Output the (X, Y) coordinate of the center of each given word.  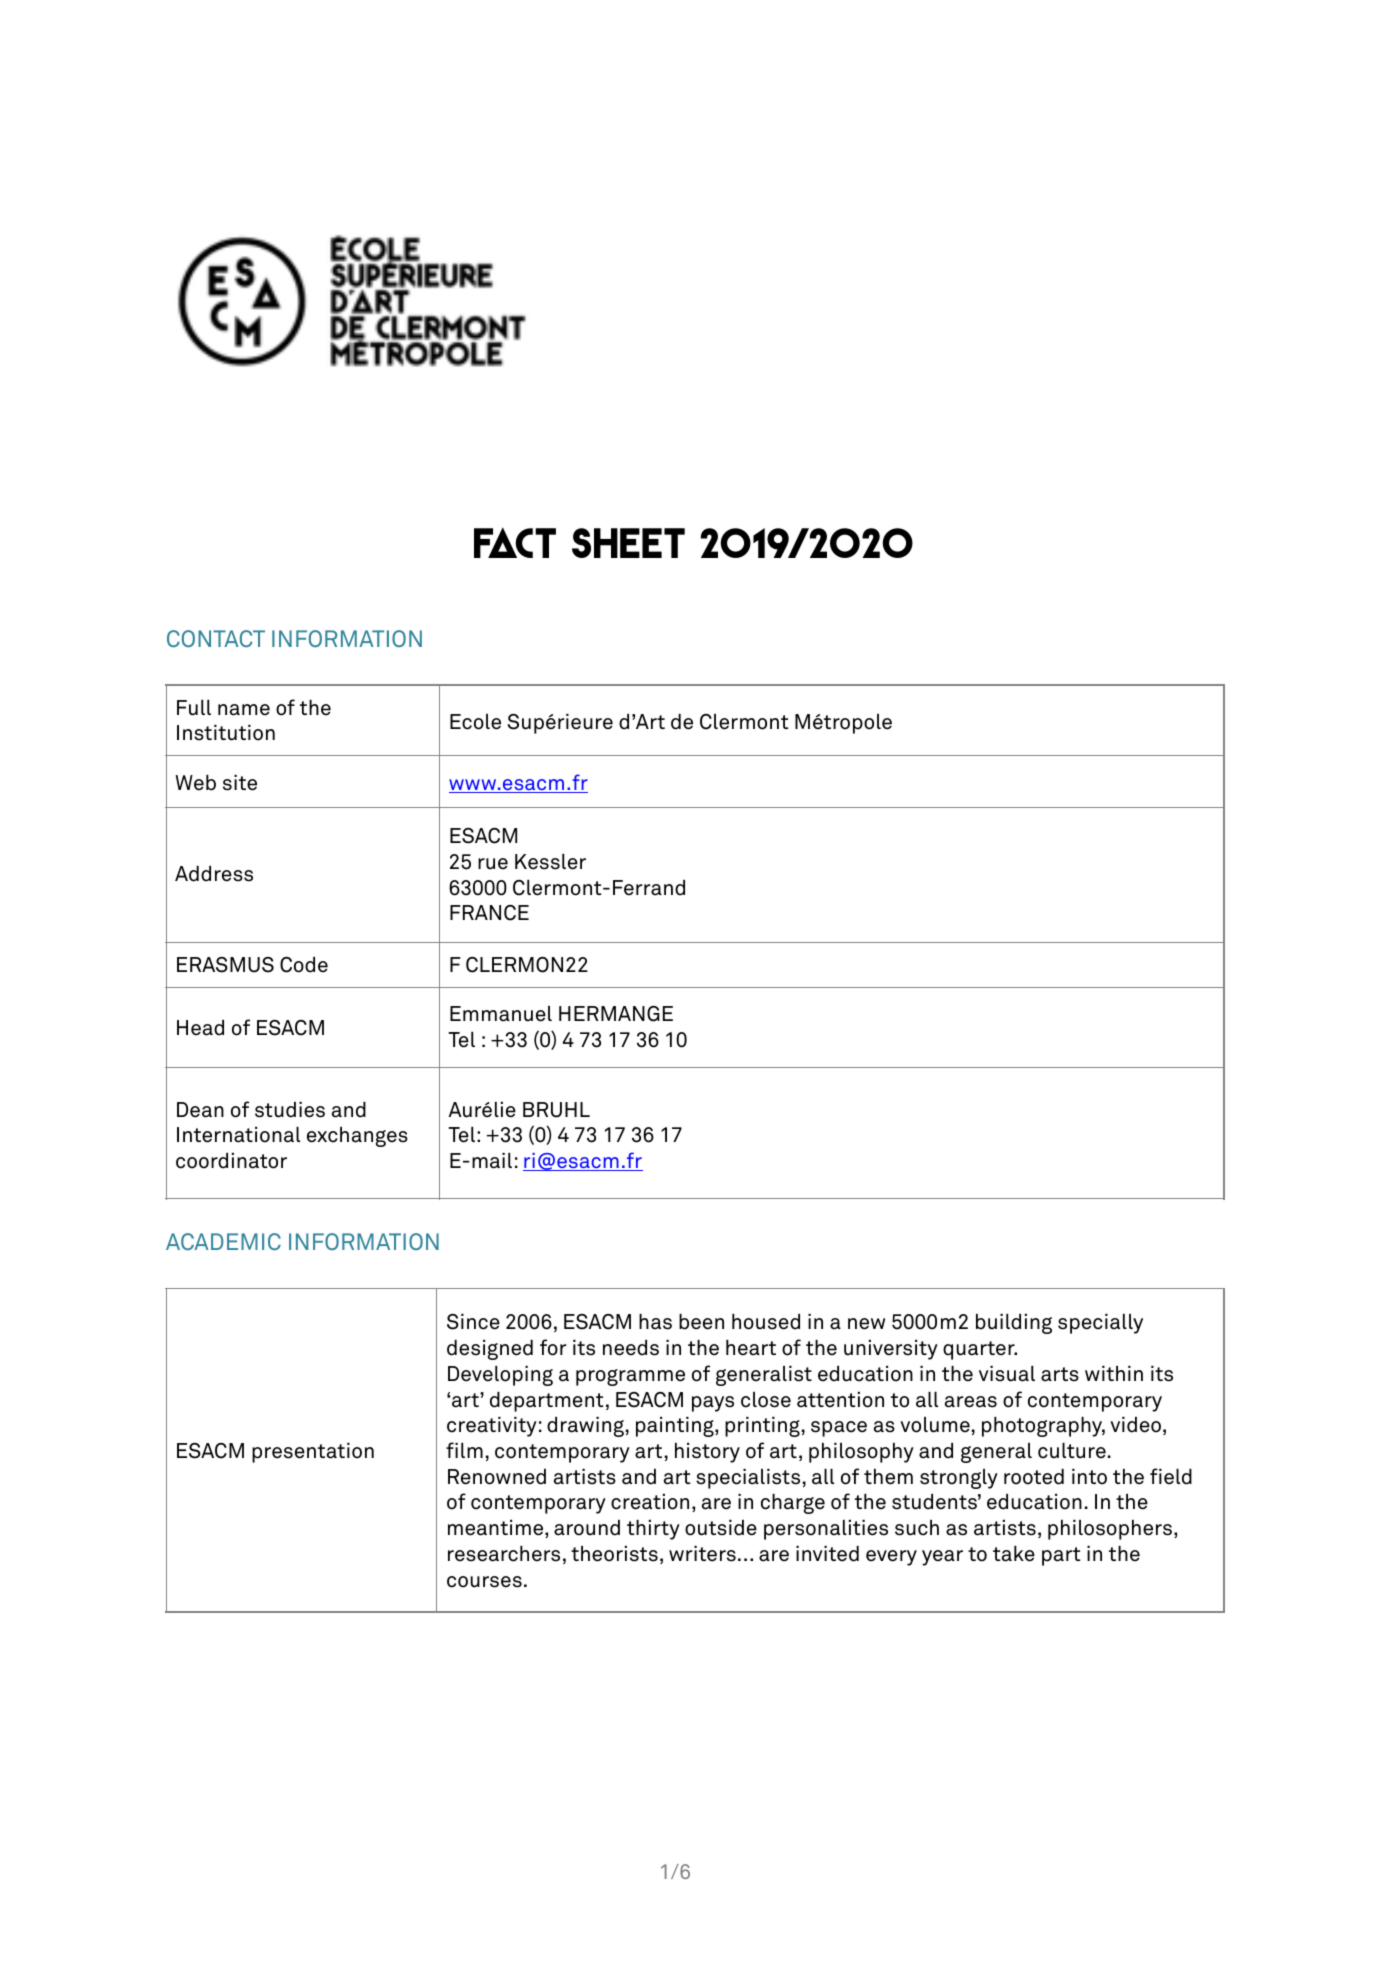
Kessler (550, 862)
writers (702, 1554)
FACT (515, 542)
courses (484, 1582)
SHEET (628, 543)
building (1014, 1324)
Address (214, 874)
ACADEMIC (223, 1241)
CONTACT (216, 638)
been (701, 1322)
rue (493, 864)
